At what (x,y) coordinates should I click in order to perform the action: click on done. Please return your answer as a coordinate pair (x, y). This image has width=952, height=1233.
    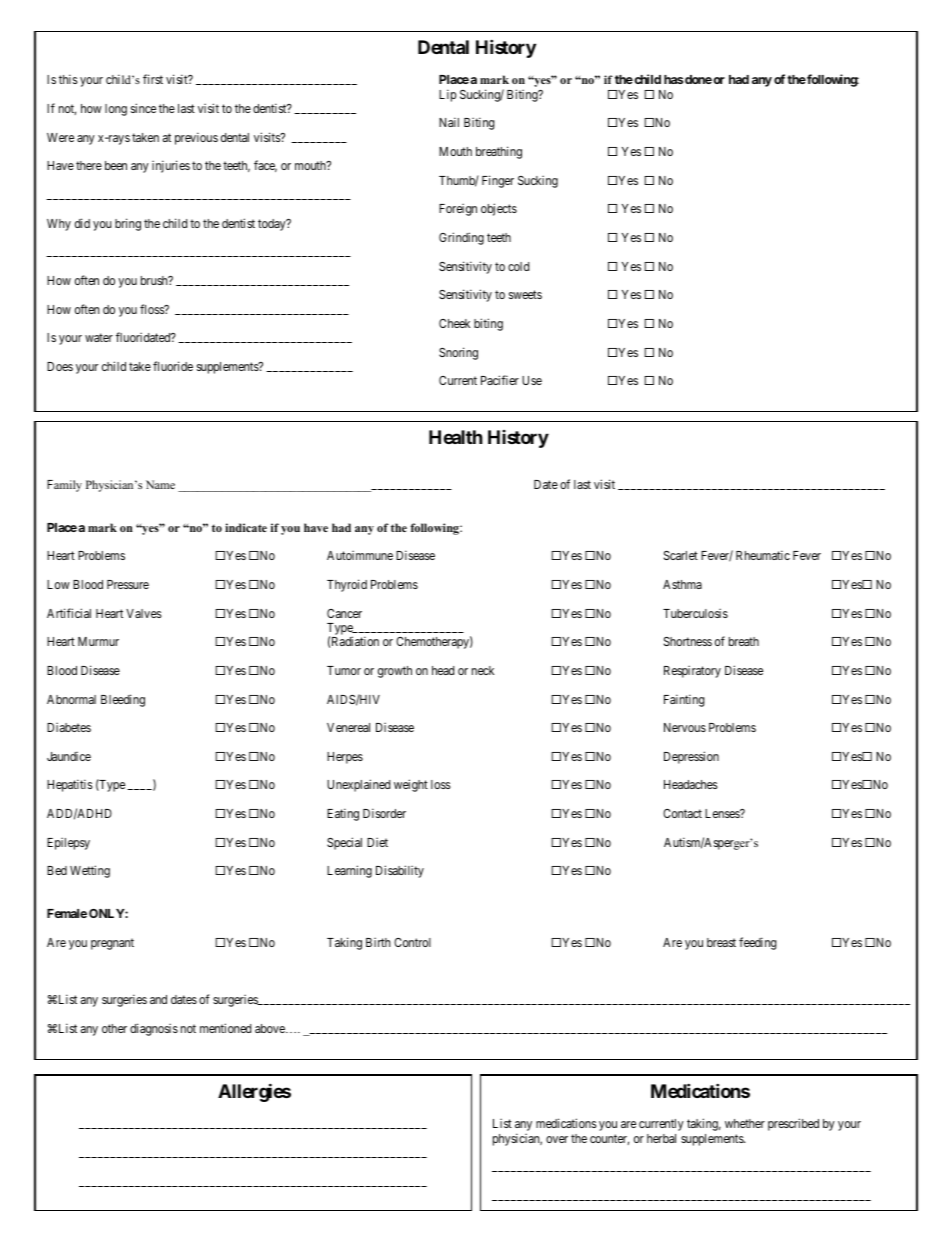
    Looking at the image, I should click on (698, 79).
